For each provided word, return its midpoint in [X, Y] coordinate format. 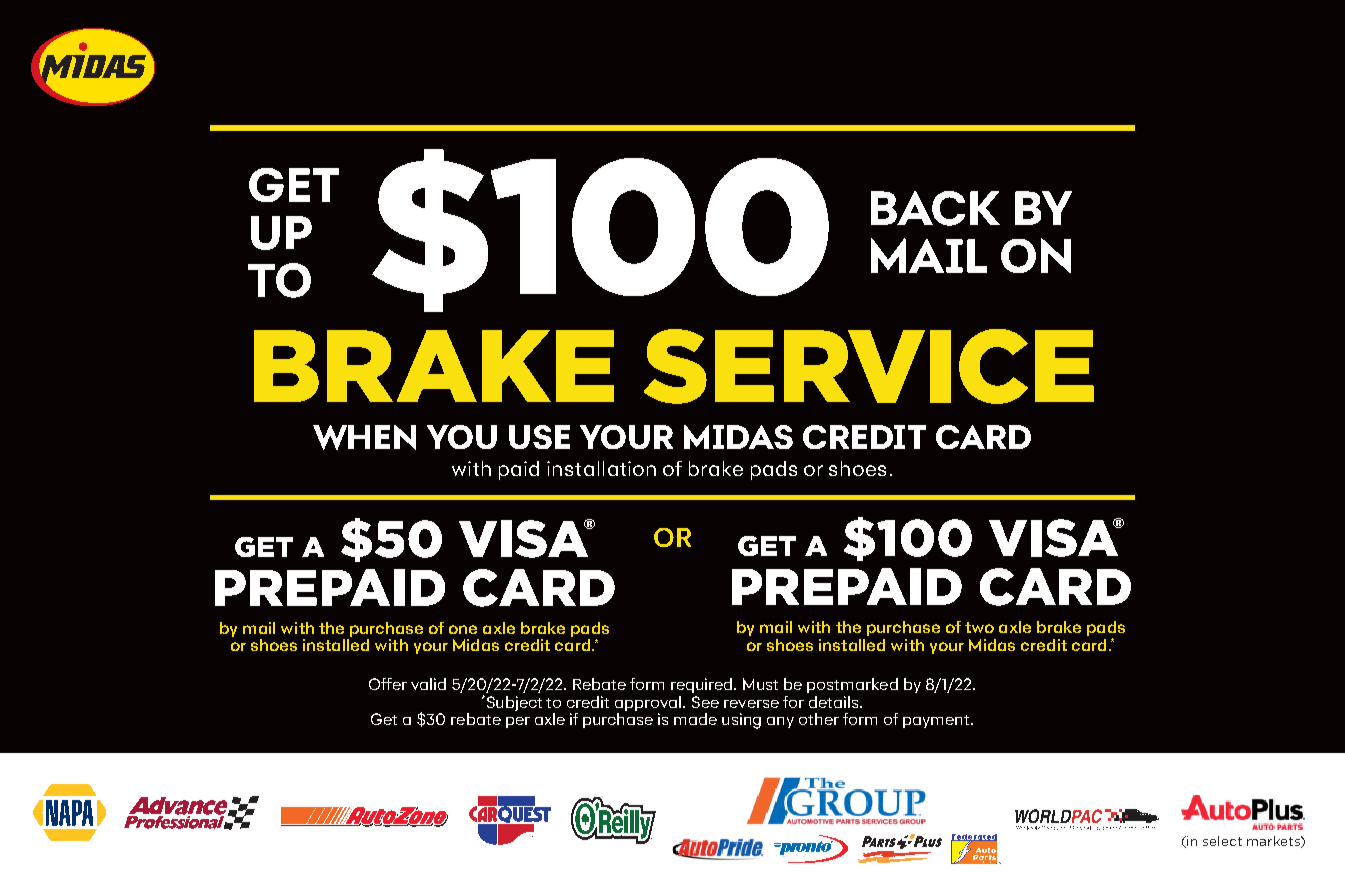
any [780, 722]
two [979, 627]
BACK [935, 208]
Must [760, 684]
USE [539, 437]
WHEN [364, 437]
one [463, 629]
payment [937, 721]
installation [601, 468]
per [518, 722]
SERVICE [869, 366]
